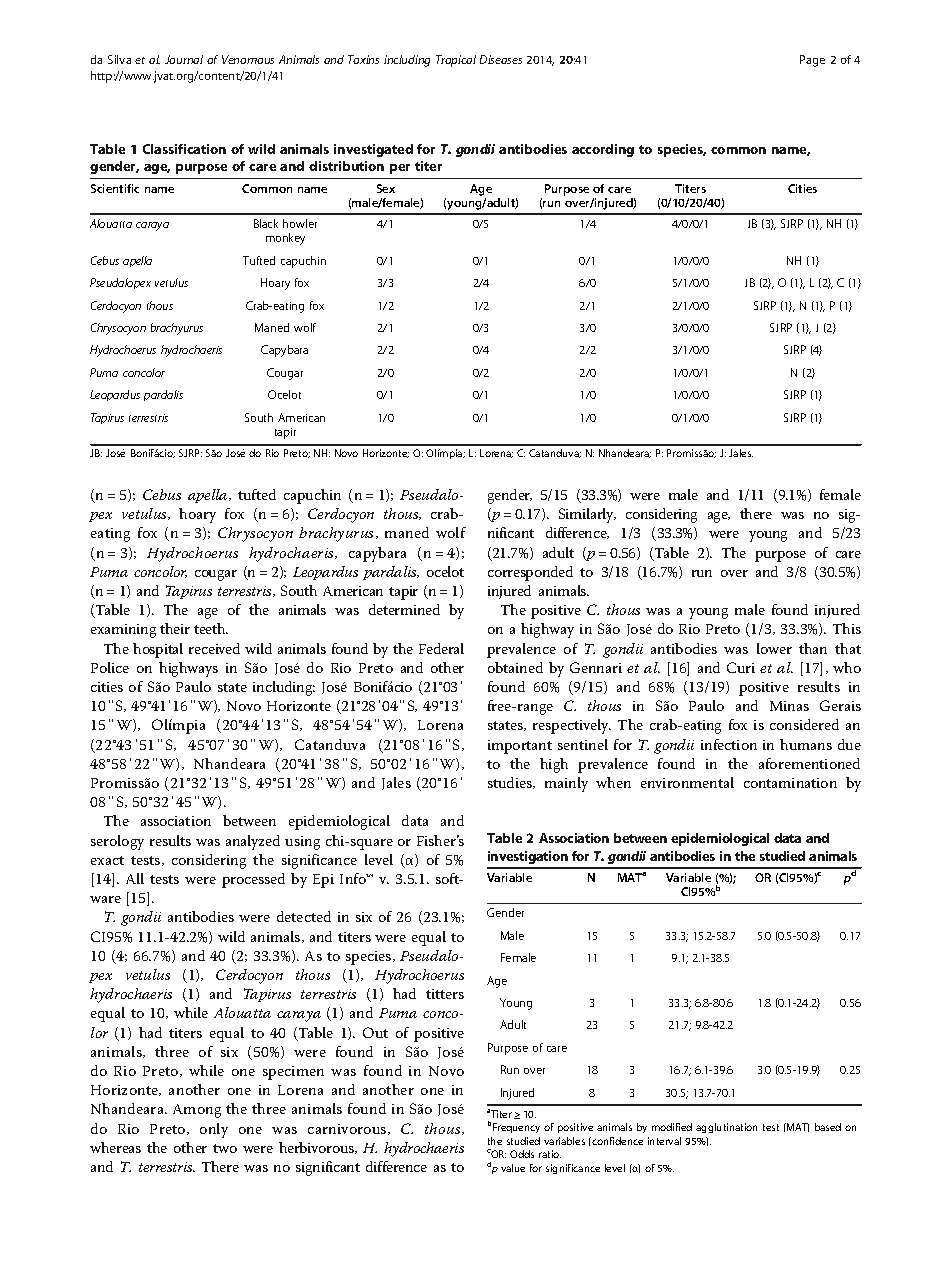 The image size is (952, 1270). I want to click on Page, so click(812, 61).
